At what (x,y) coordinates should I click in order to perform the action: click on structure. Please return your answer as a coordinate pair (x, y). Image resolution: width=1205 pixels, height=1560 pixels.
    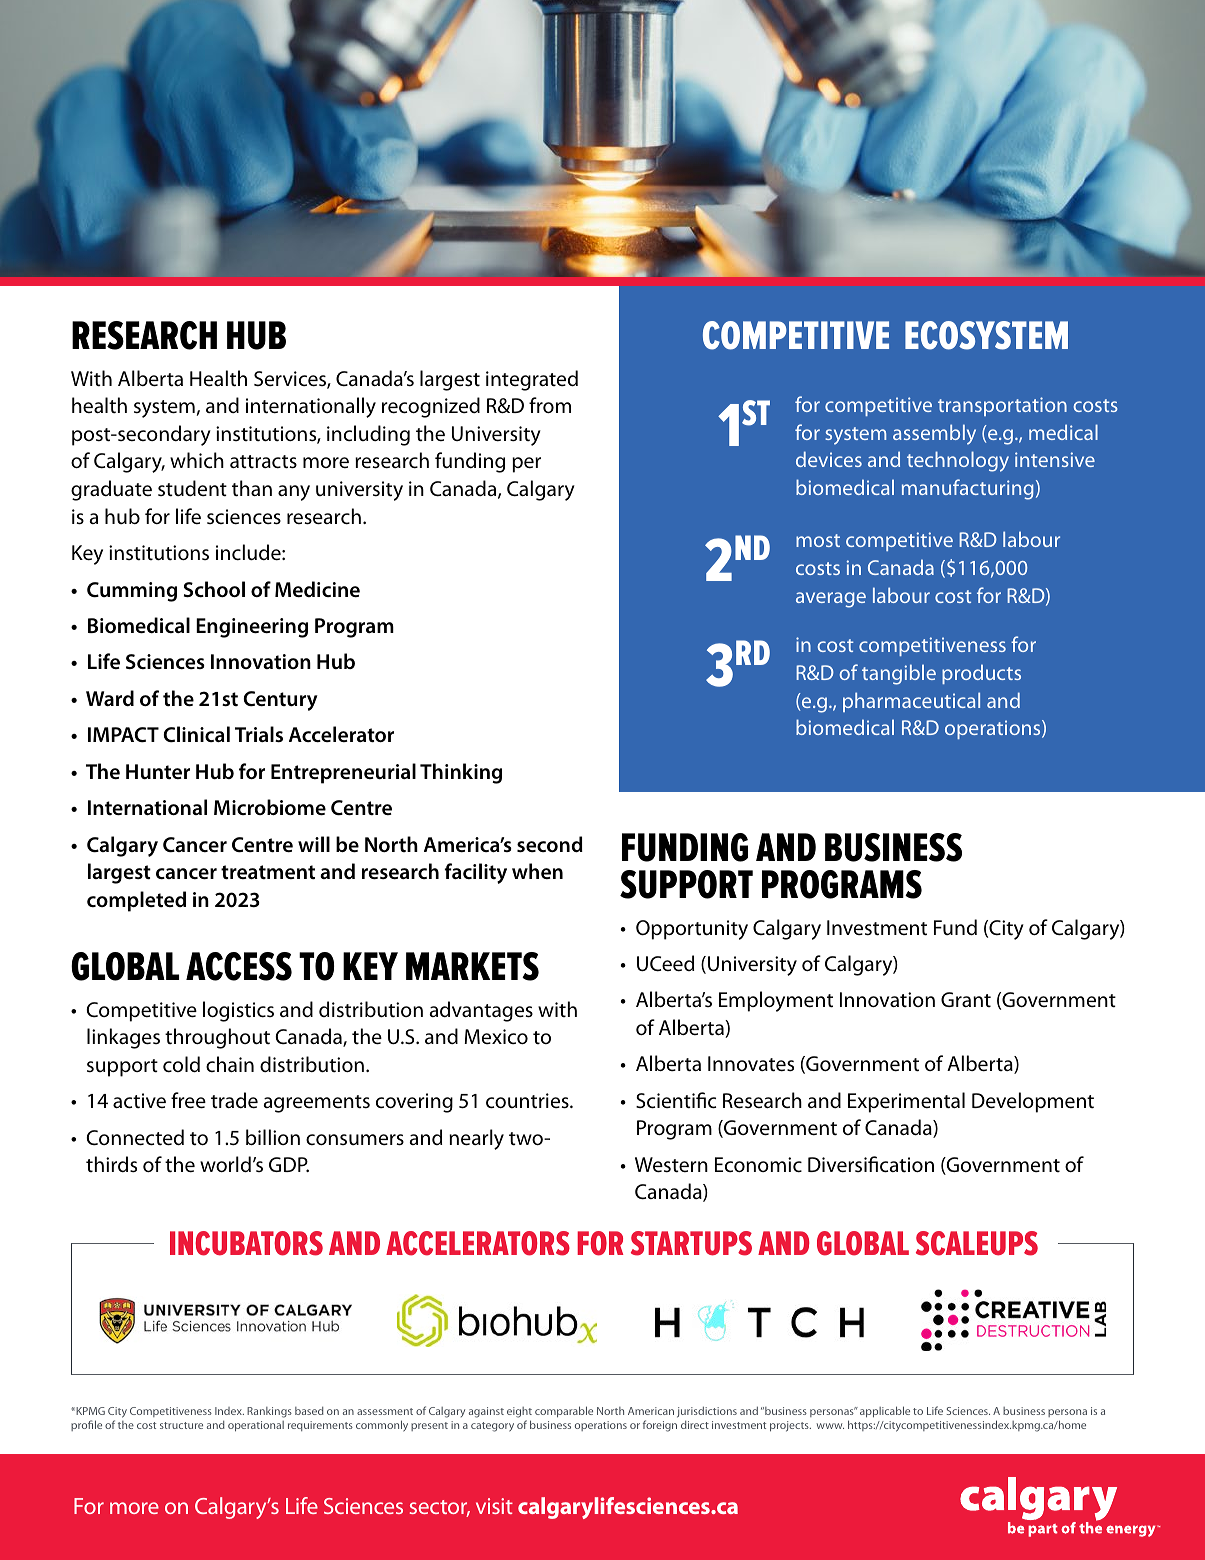
    Looking at the image, I should click on (181, 1425).
